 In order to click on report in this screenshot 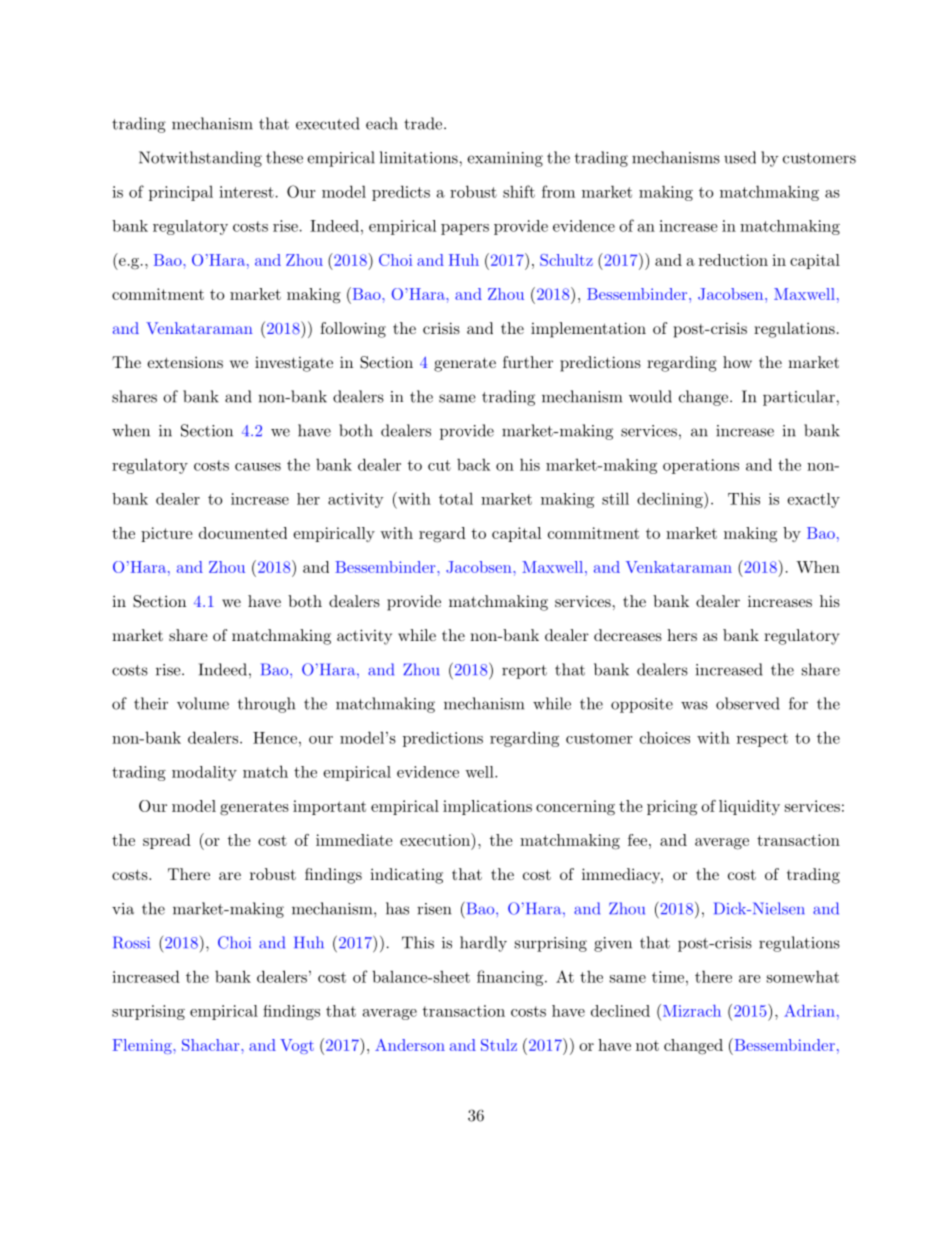, I will do `click(524, 672)`.
